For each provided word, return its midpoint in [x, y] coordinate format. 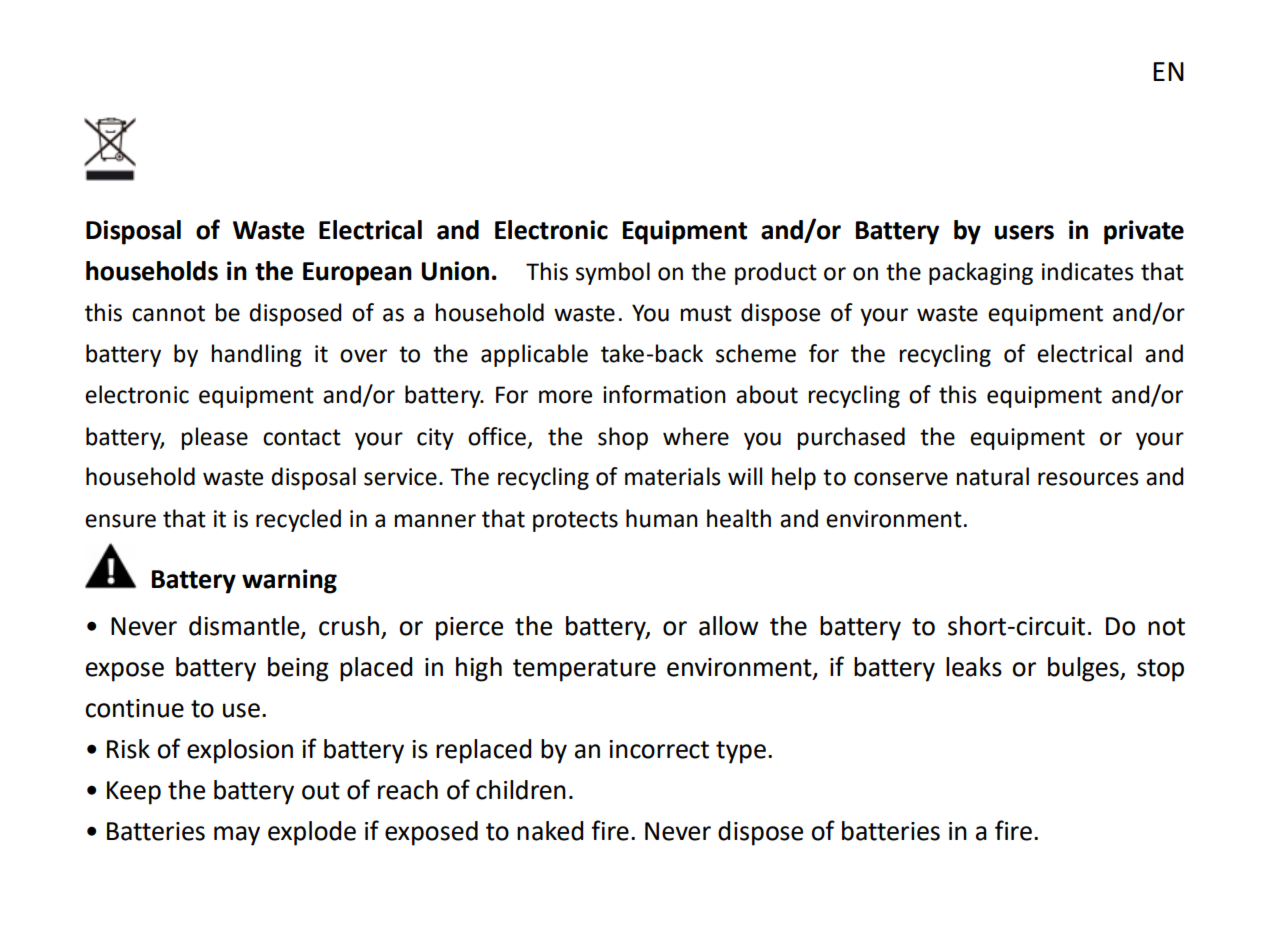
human [662, 518]
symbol [613, 273]
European [357, 274]
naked [550, 831]
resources [1088, 479]
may [237, 836]
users [1024, 232]
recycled [298, 520]
